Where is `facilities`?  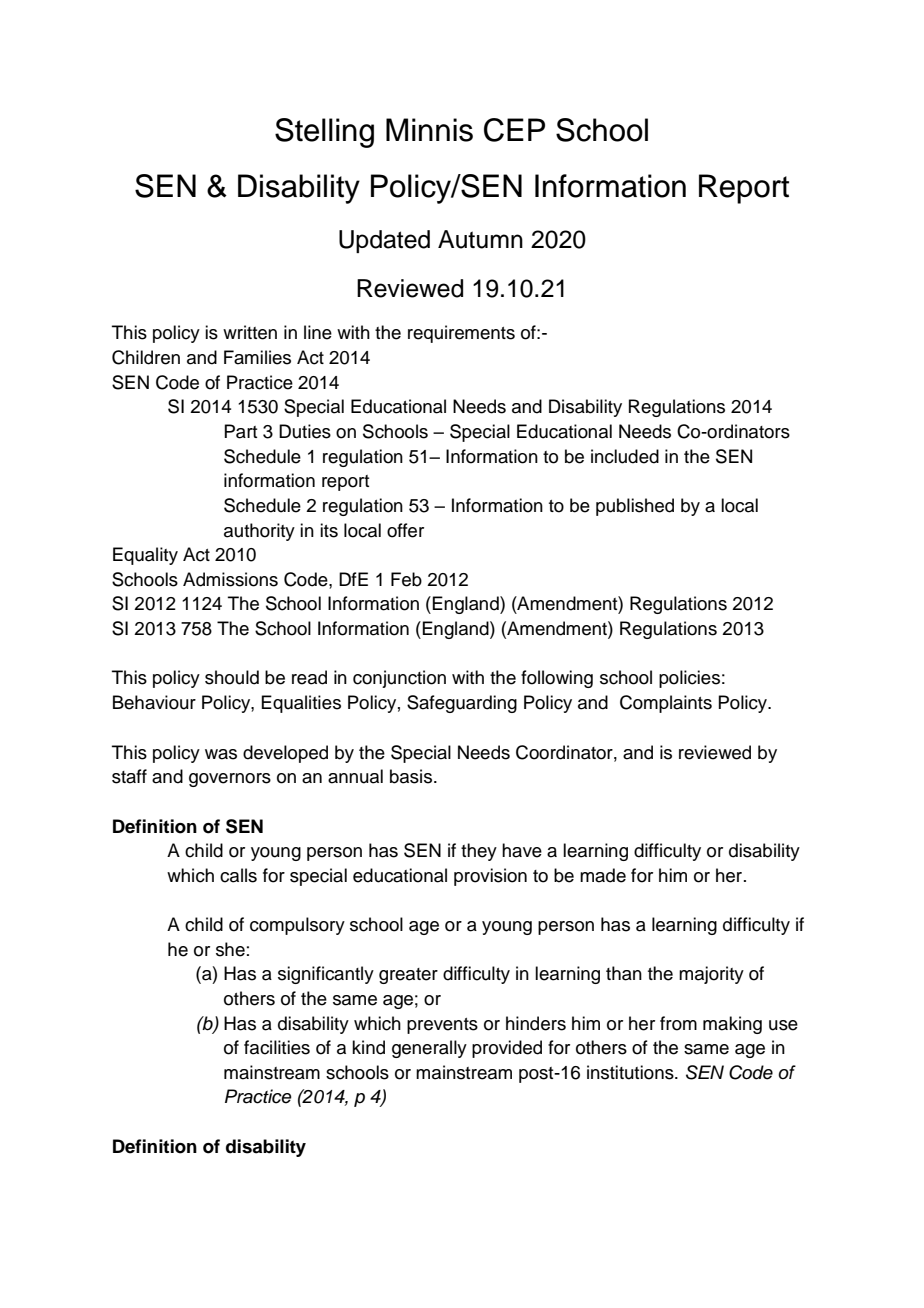
facilities is located at coordinates (277, 1047).
